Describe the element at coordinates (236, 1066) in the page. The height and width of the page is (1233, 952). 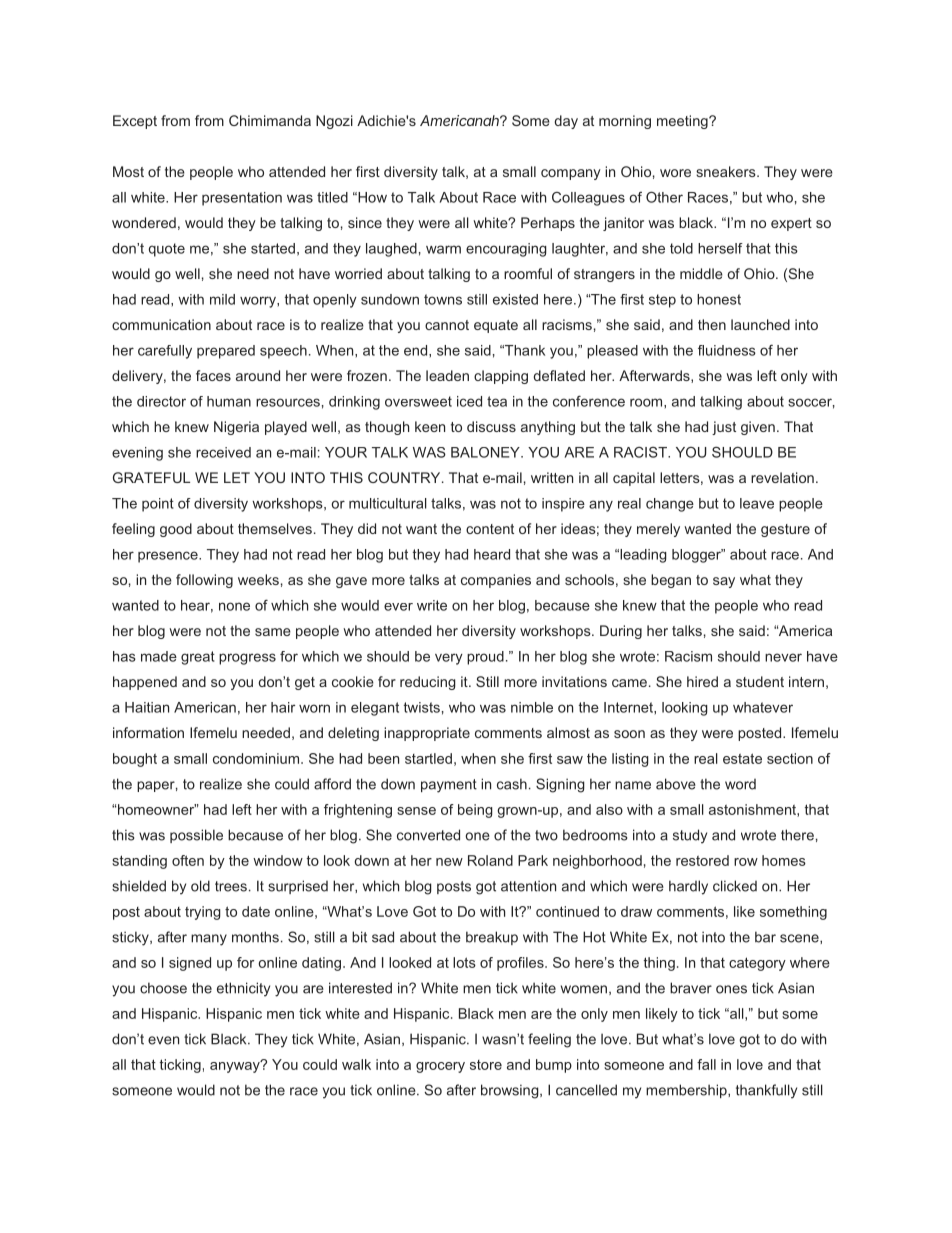
I see `anyway` at that location.
